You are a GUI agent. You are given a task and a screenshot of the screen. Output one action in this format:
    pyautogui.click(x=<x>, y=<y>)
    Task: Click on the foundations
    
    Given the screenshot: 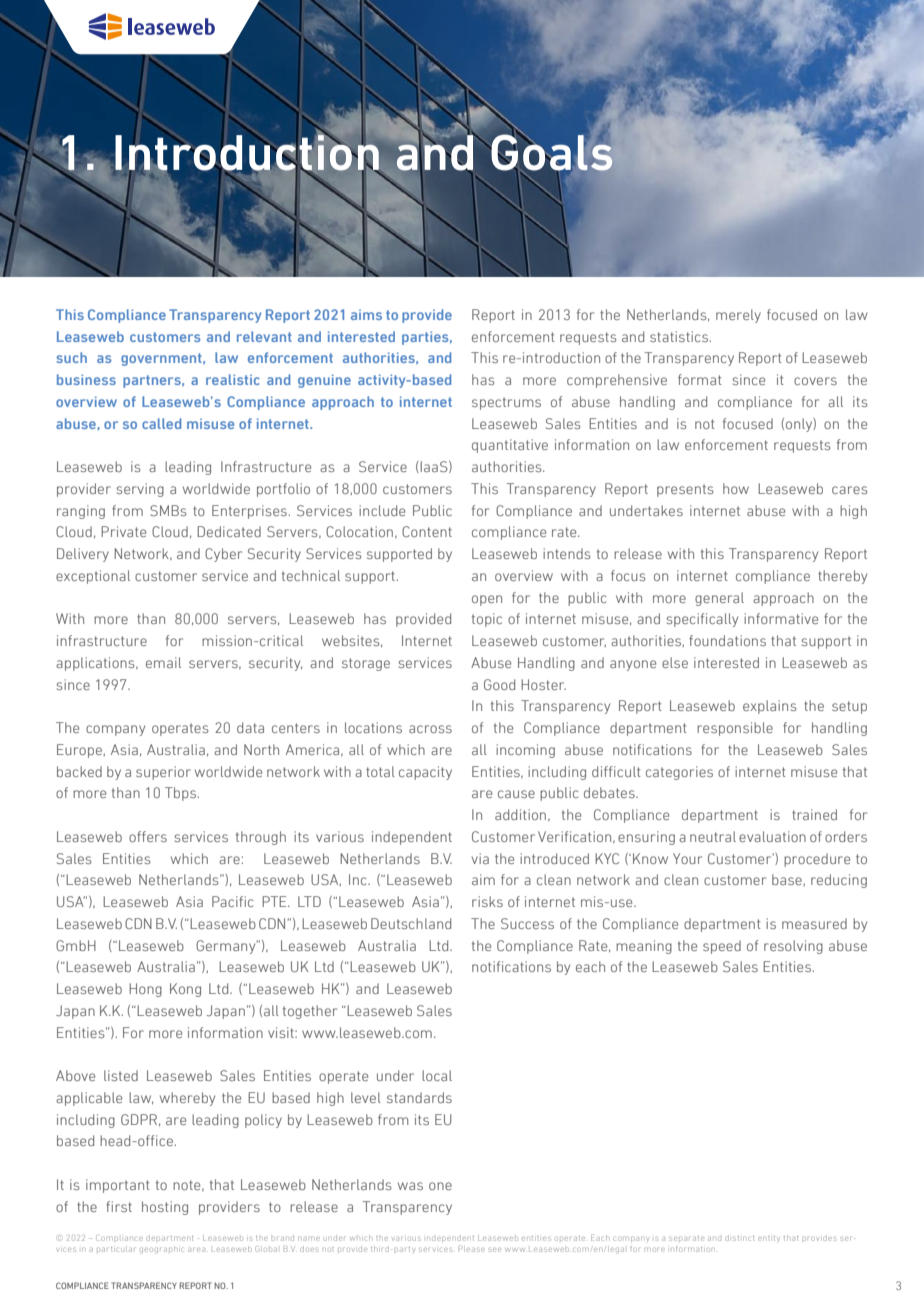 What is the action you would take?
    pyautogui.click(x=727, y=640)
